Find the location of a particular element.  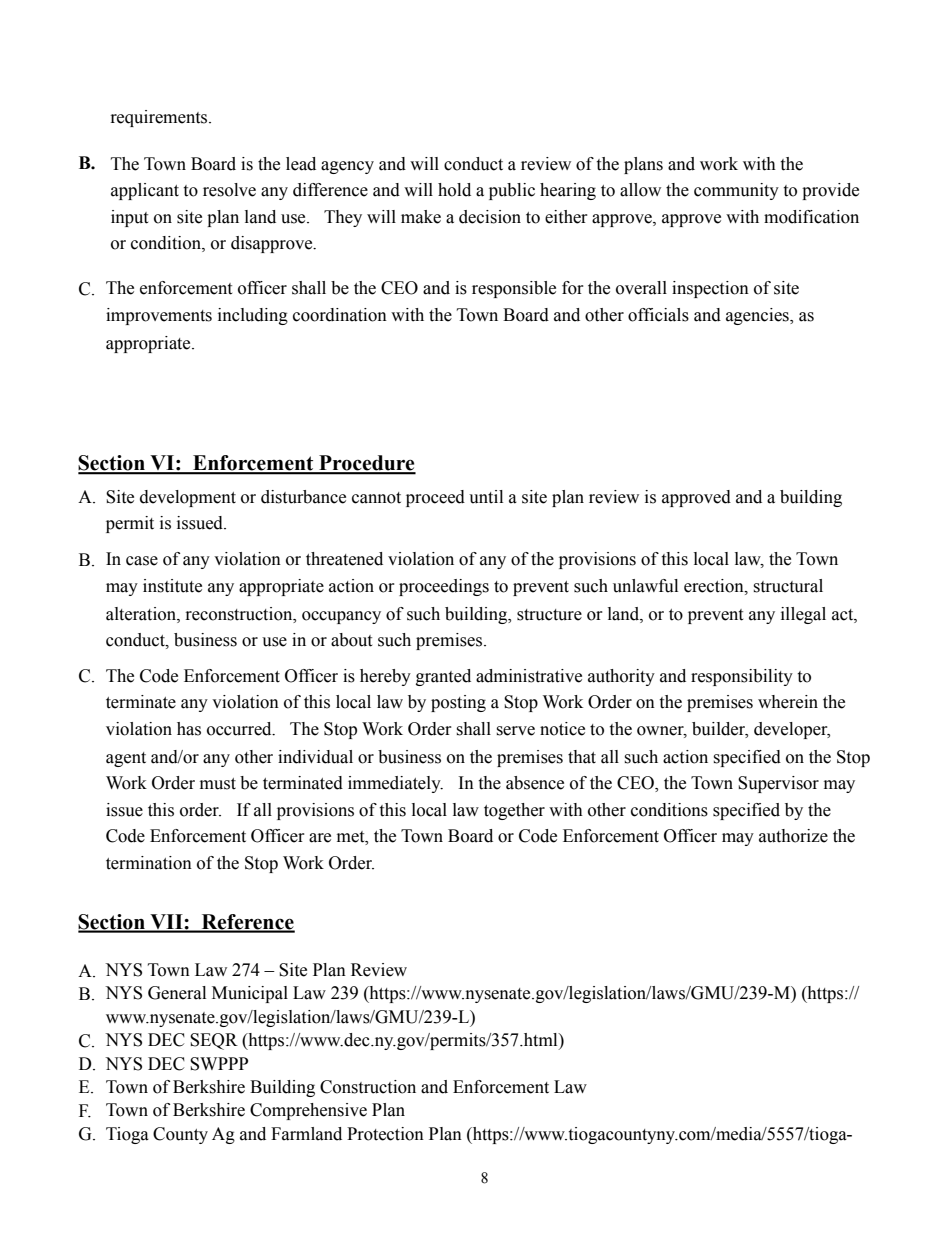

Comprehensive is located at coordinates (308, 1111).
